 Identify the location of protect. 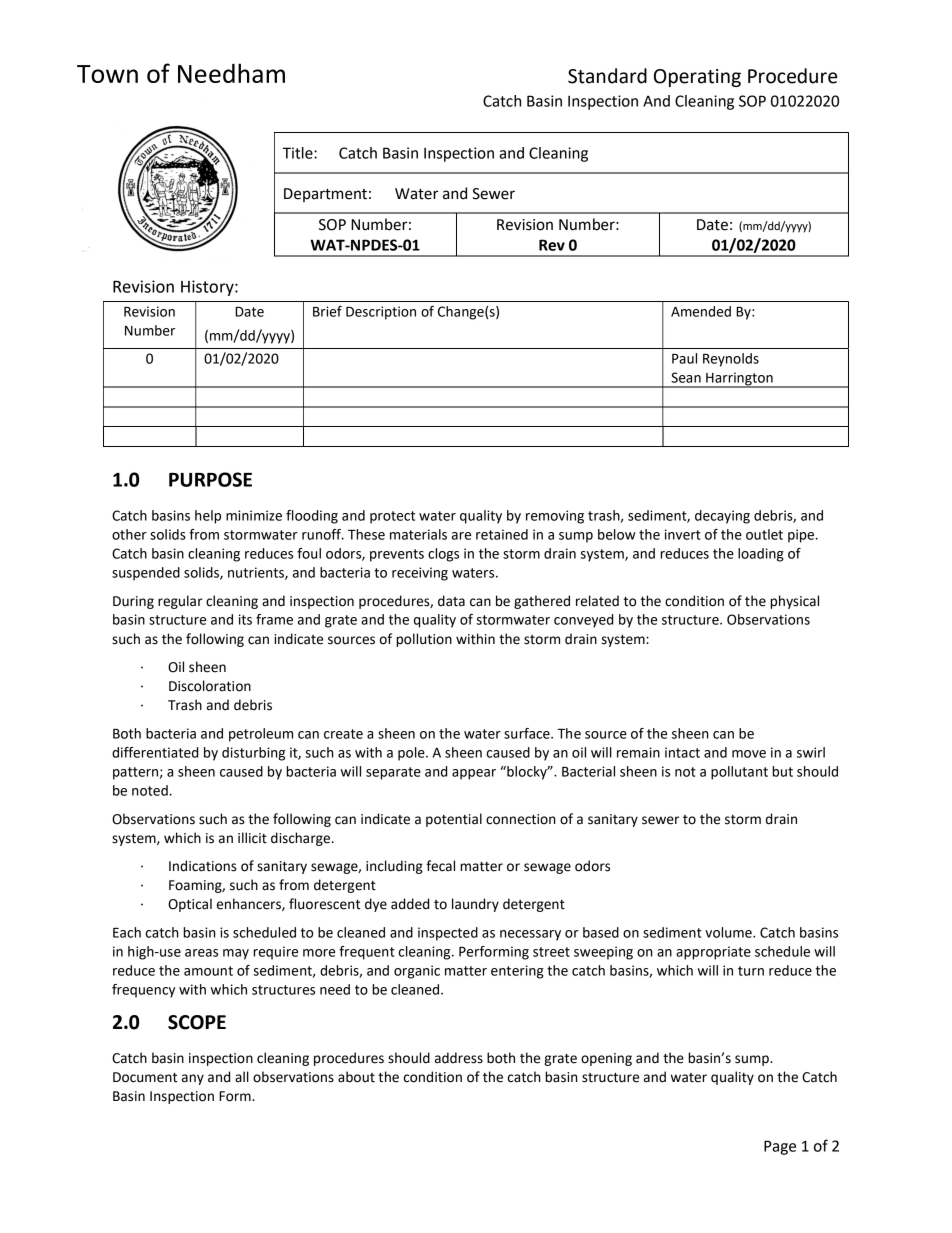
(392, 517).
